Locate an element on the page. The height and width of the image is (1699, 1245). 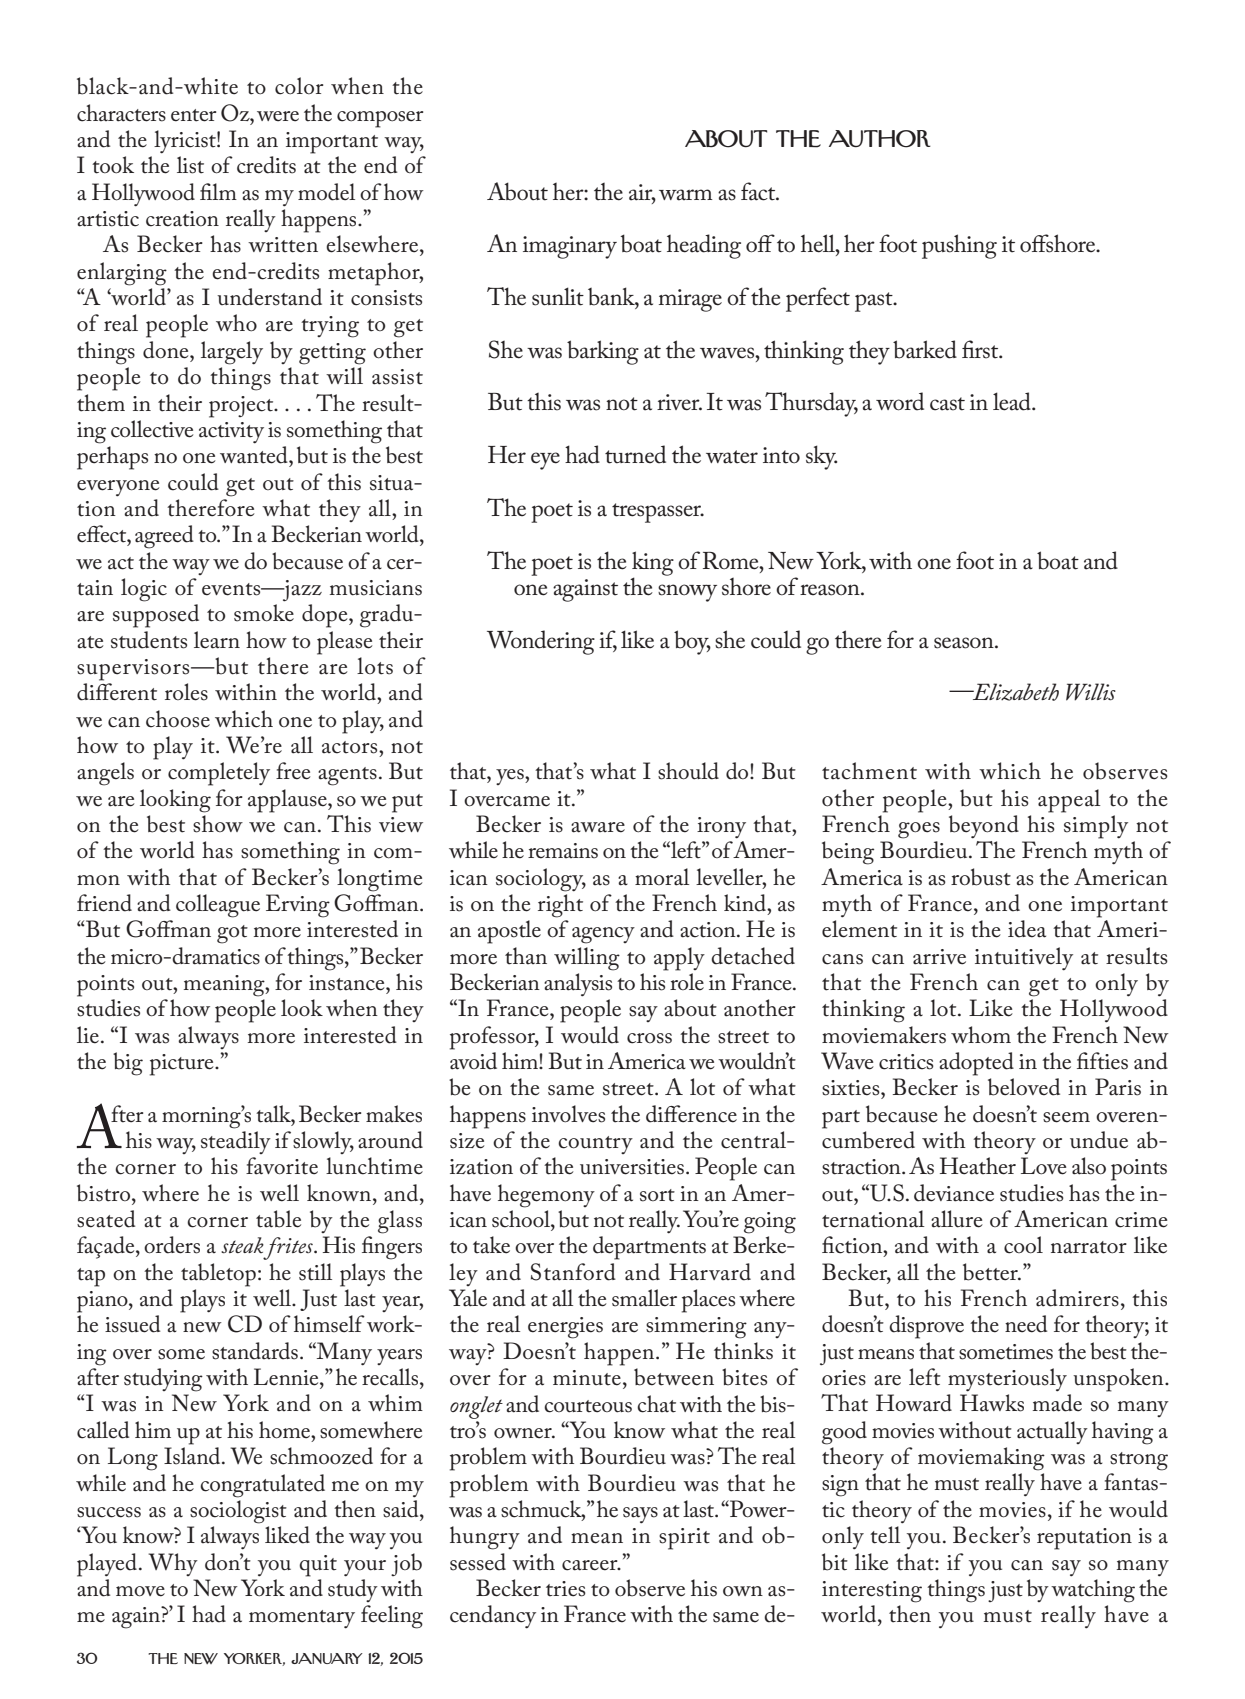
enter is located at coordinates (193, 115).
